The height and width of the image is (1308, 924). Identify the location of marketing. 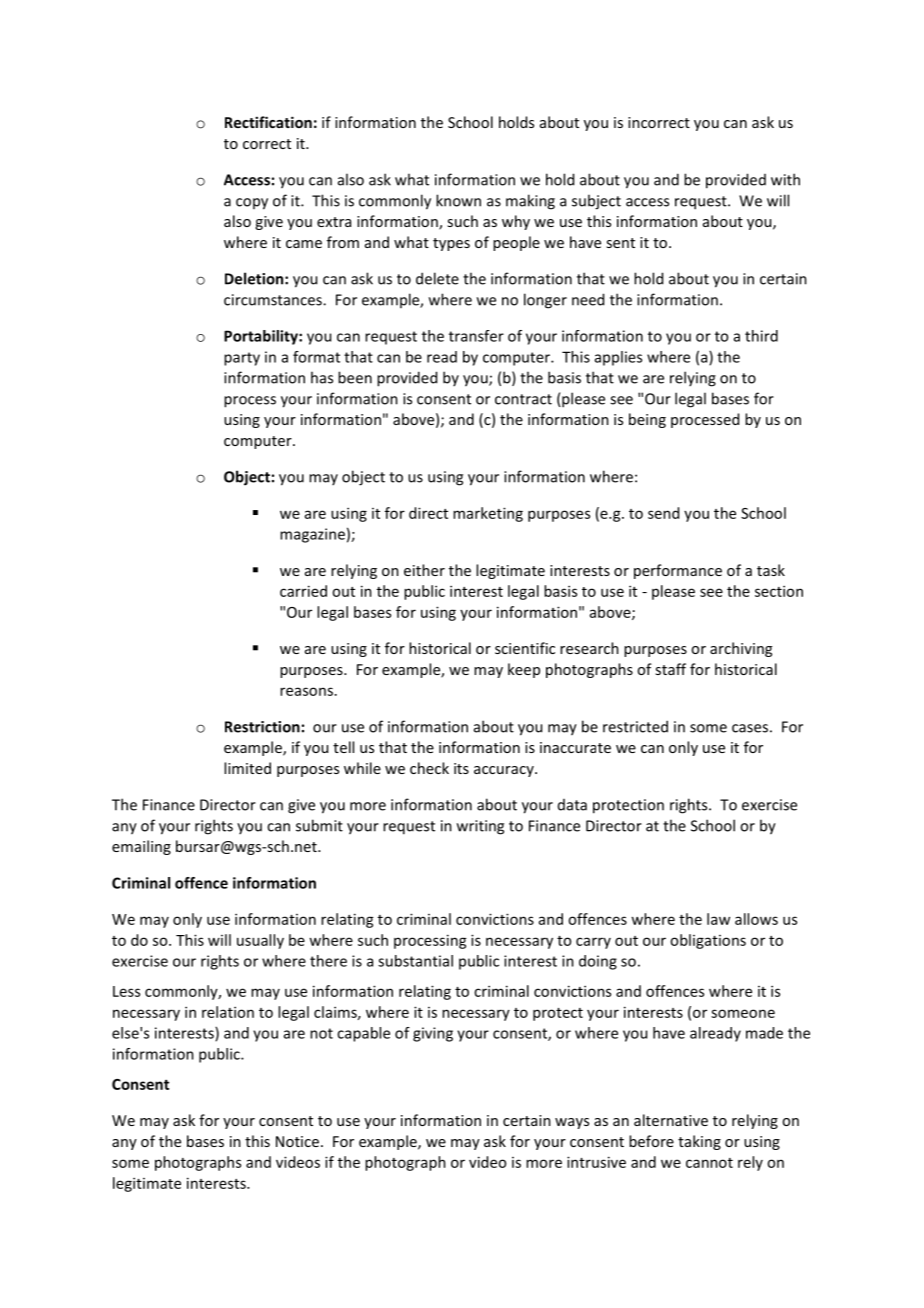
(488, 514).
